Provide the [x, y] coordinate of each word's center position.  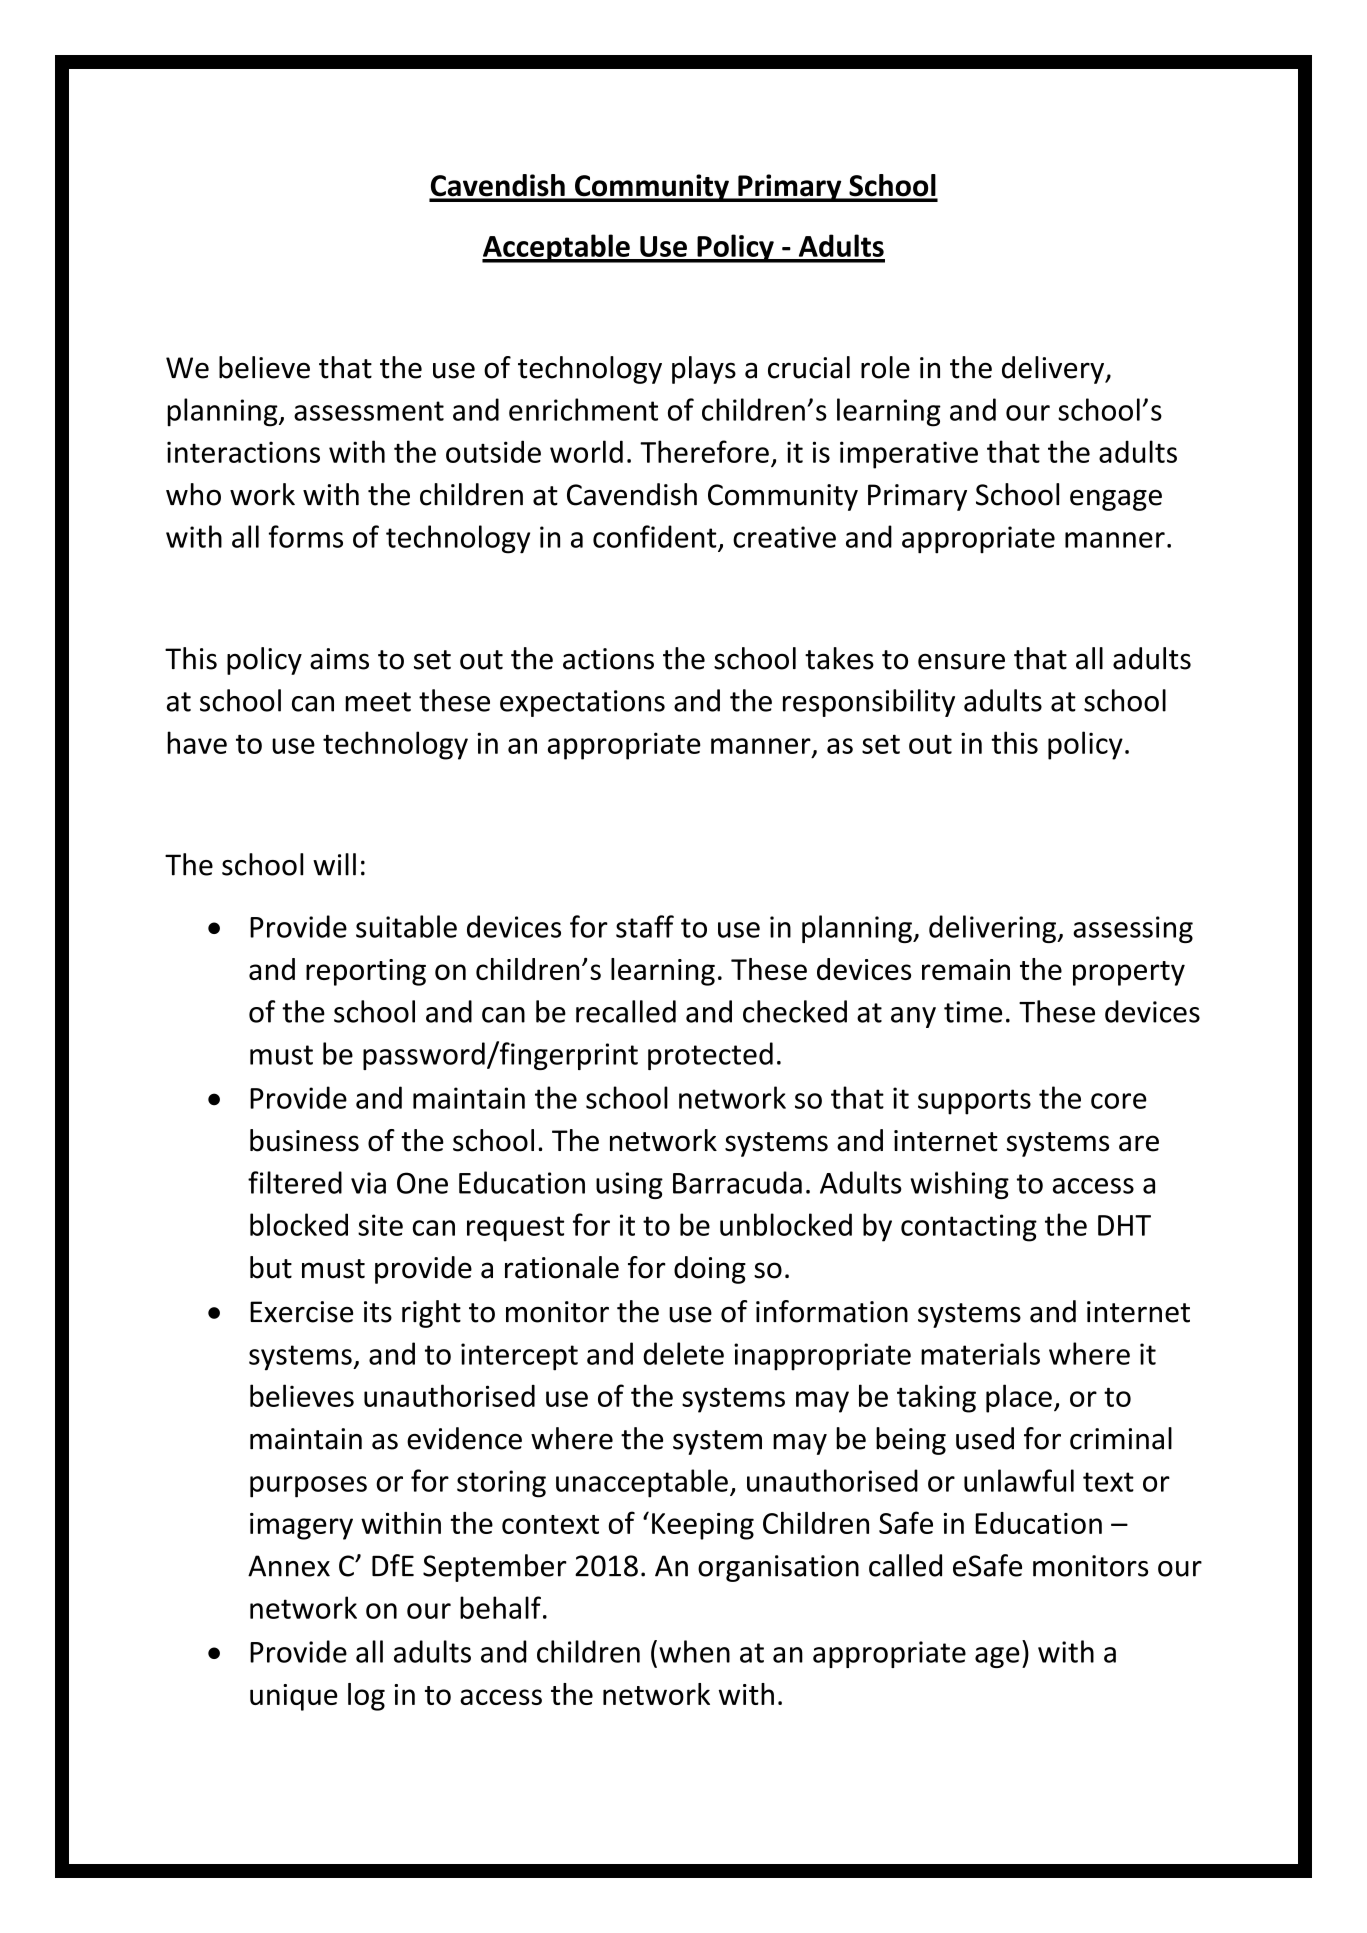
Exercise [301, 1312]
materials [980, 1353]
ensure [961, 661]
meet [378, 702]
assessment [369, 411]
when [694, 1651]
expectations [582, 703]
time [973, 1012]
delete [683, 1353]
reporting [366, 972]
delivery [1054, 370]
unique [294, 1697]
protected [710, 1056]
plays [704, 370]
